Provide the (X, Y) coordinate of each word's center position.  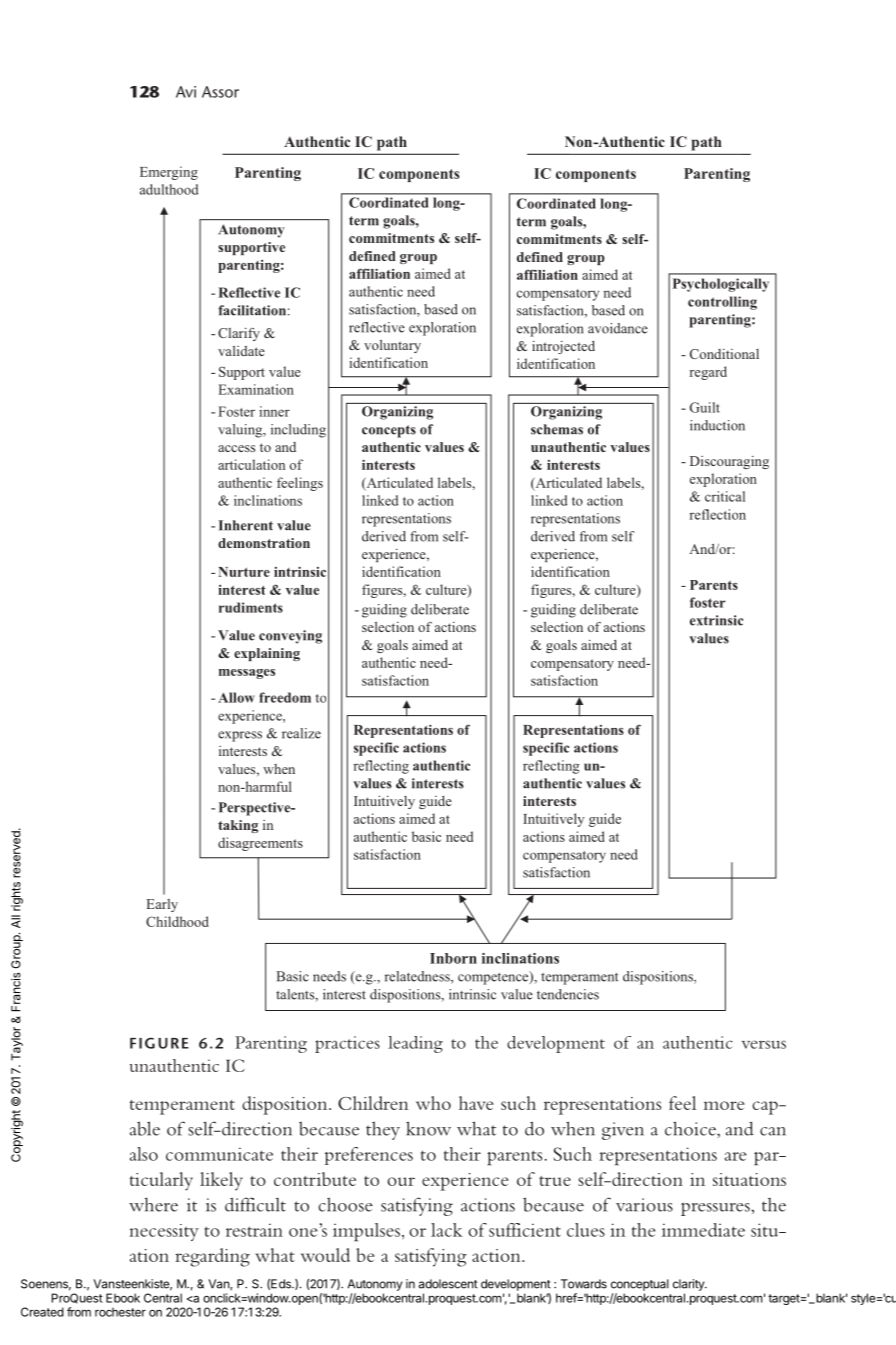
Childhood (177, 921)
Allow (236, 697)
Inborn (453, 958)
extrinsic (716, 620)
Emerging (169, 173)
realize (301, 733)
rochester (120, 1312)
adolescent (448, 1284)
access (236, 448)
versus (764, 1044)
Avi (186, 92)
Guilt (705, 407)
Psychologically (721, 285)
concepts (389, 431)
